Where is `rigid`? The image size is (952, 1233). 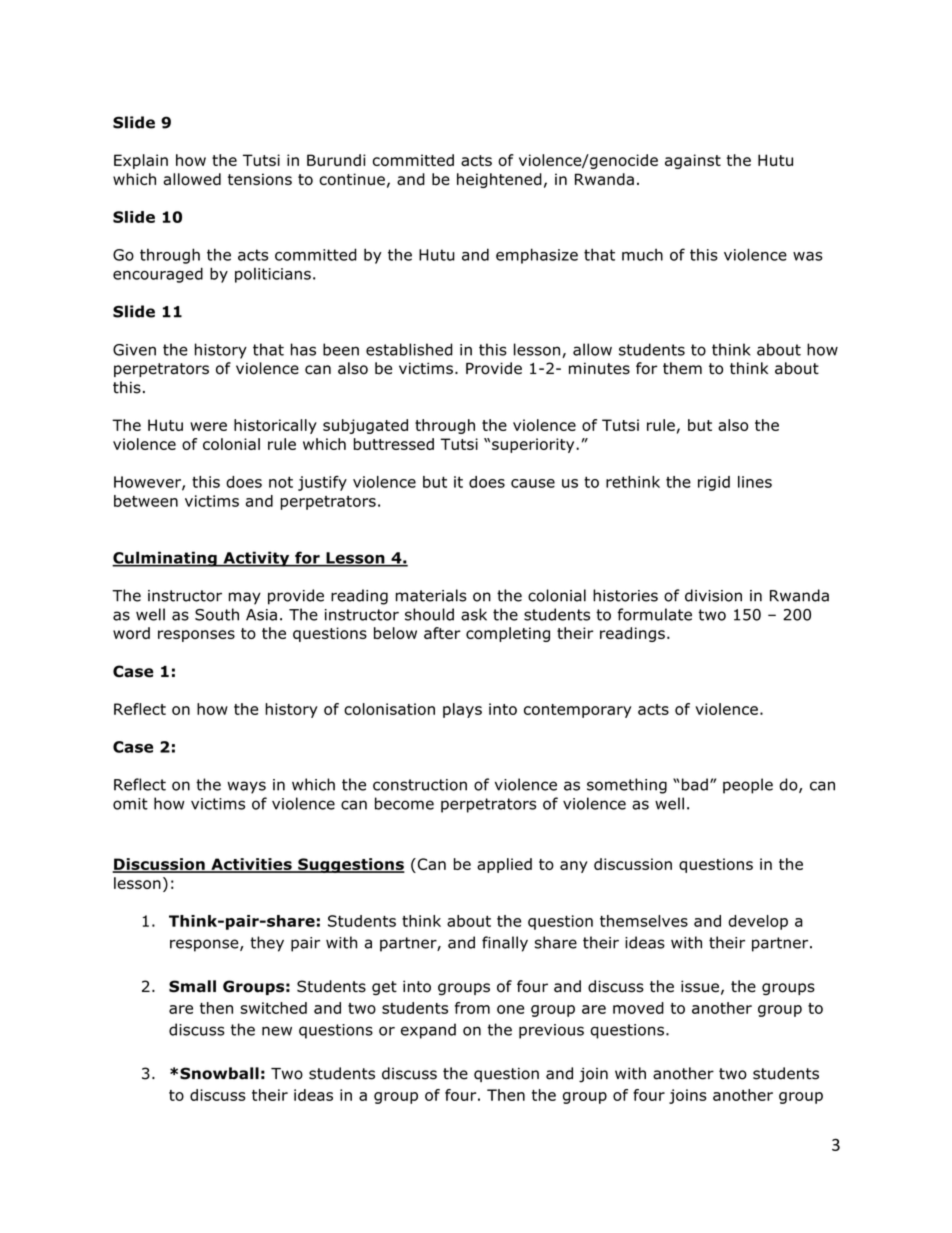
rigid is located at coordinates (714, 483).
